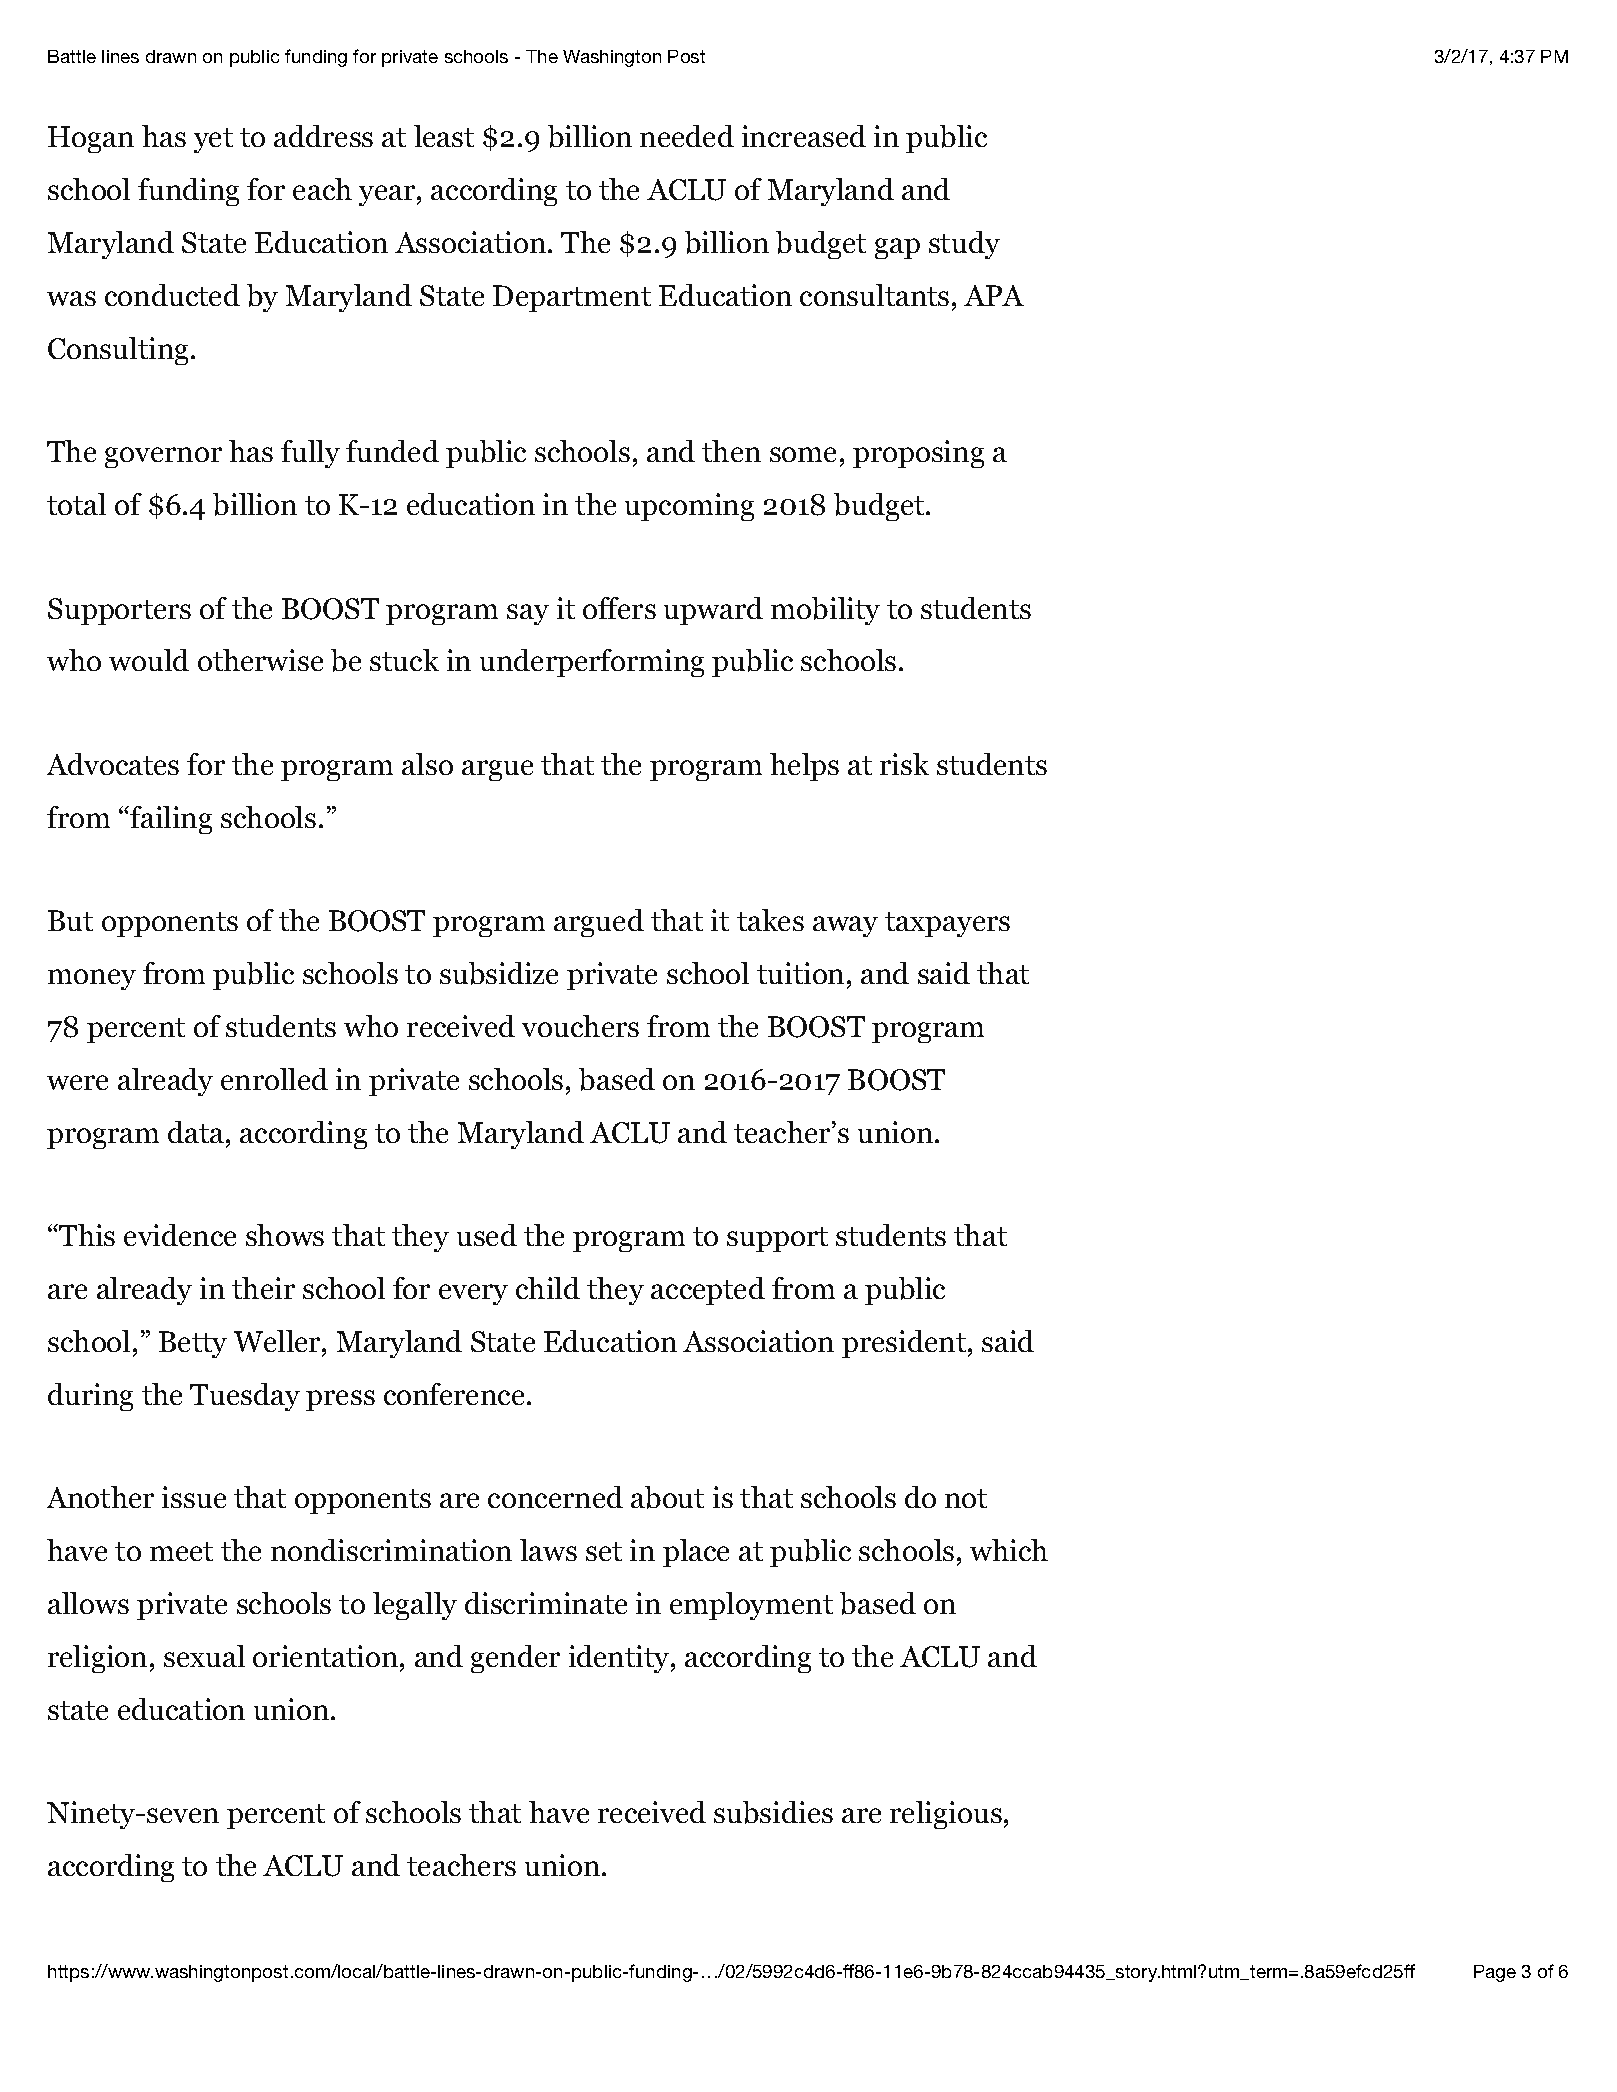 The height and width of the document is (2092, 1617). What do you see at coordinates (708, 1291) in the document?
I see `accepted` at bounding box center [708, 1291].
